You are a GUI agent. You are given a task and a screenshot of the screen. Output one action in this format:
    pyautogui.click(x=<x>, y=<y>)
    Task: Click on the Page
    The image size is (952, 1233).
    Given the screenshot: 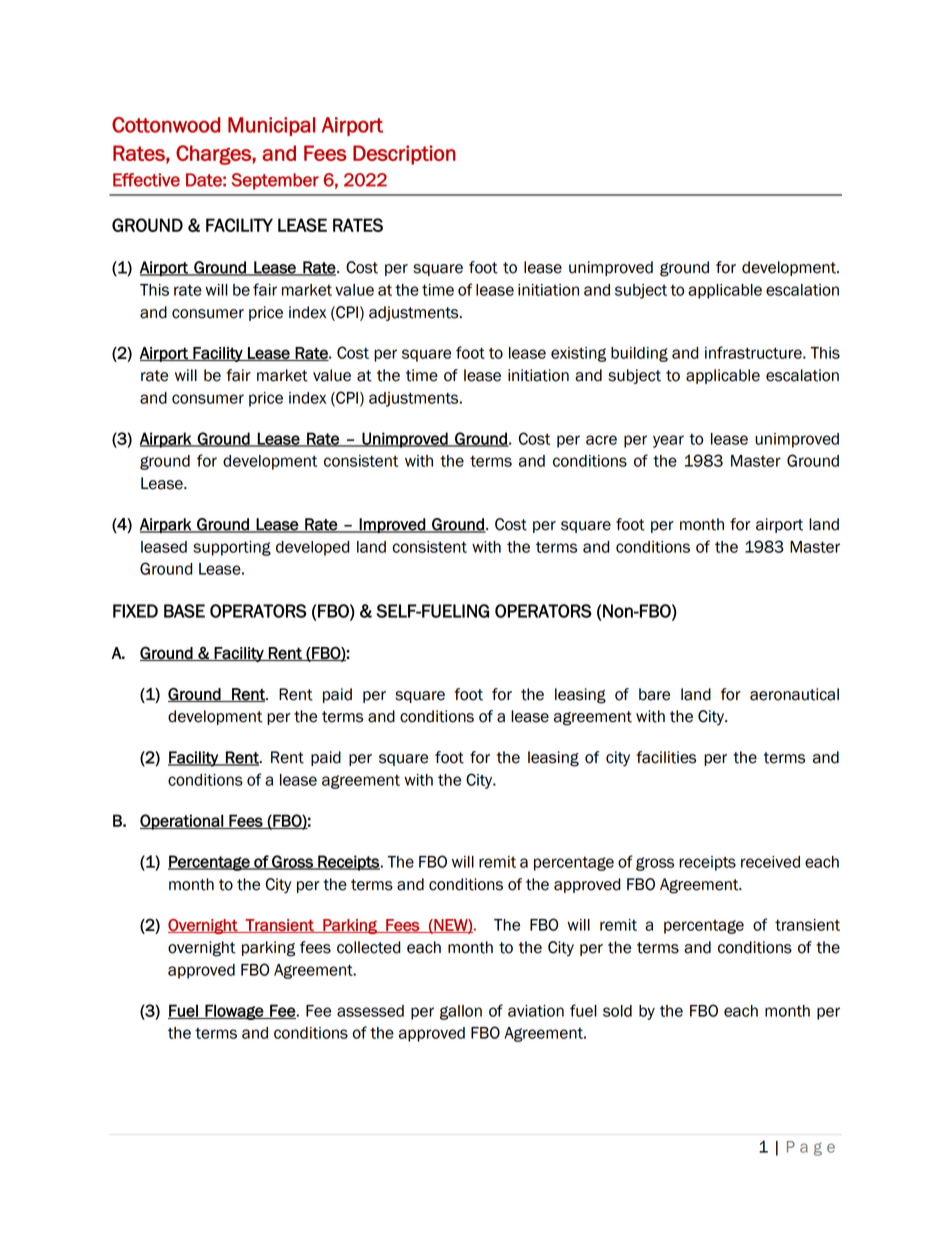 What is the action you would take?
    pyautogui.click(x=811, y=1148)
